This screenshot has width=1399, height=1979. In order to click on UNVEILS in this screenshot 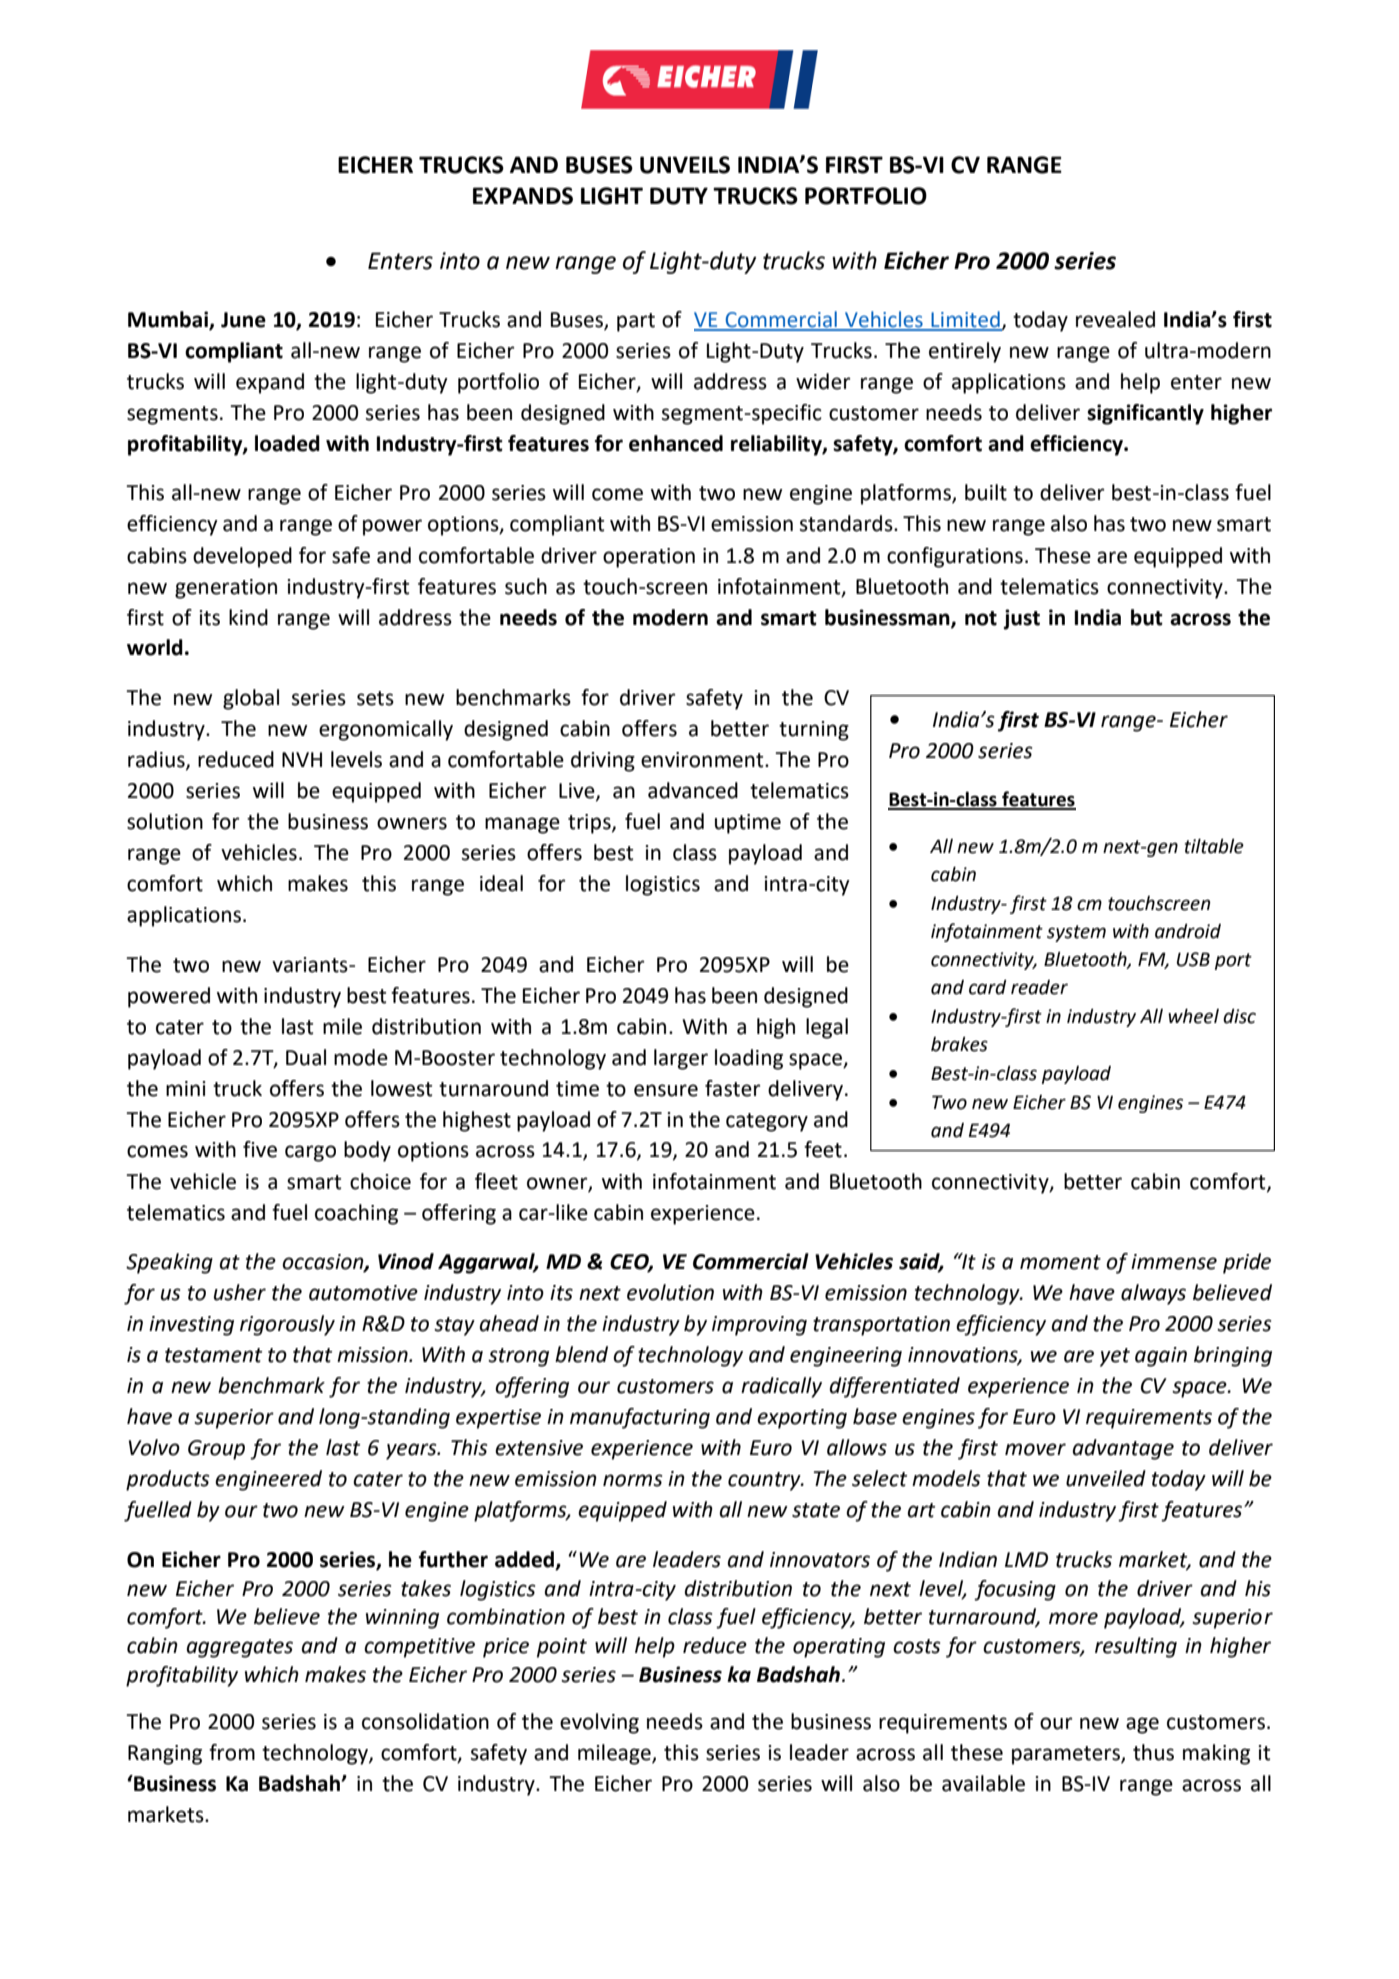, I will do `click(685, 165)`.
